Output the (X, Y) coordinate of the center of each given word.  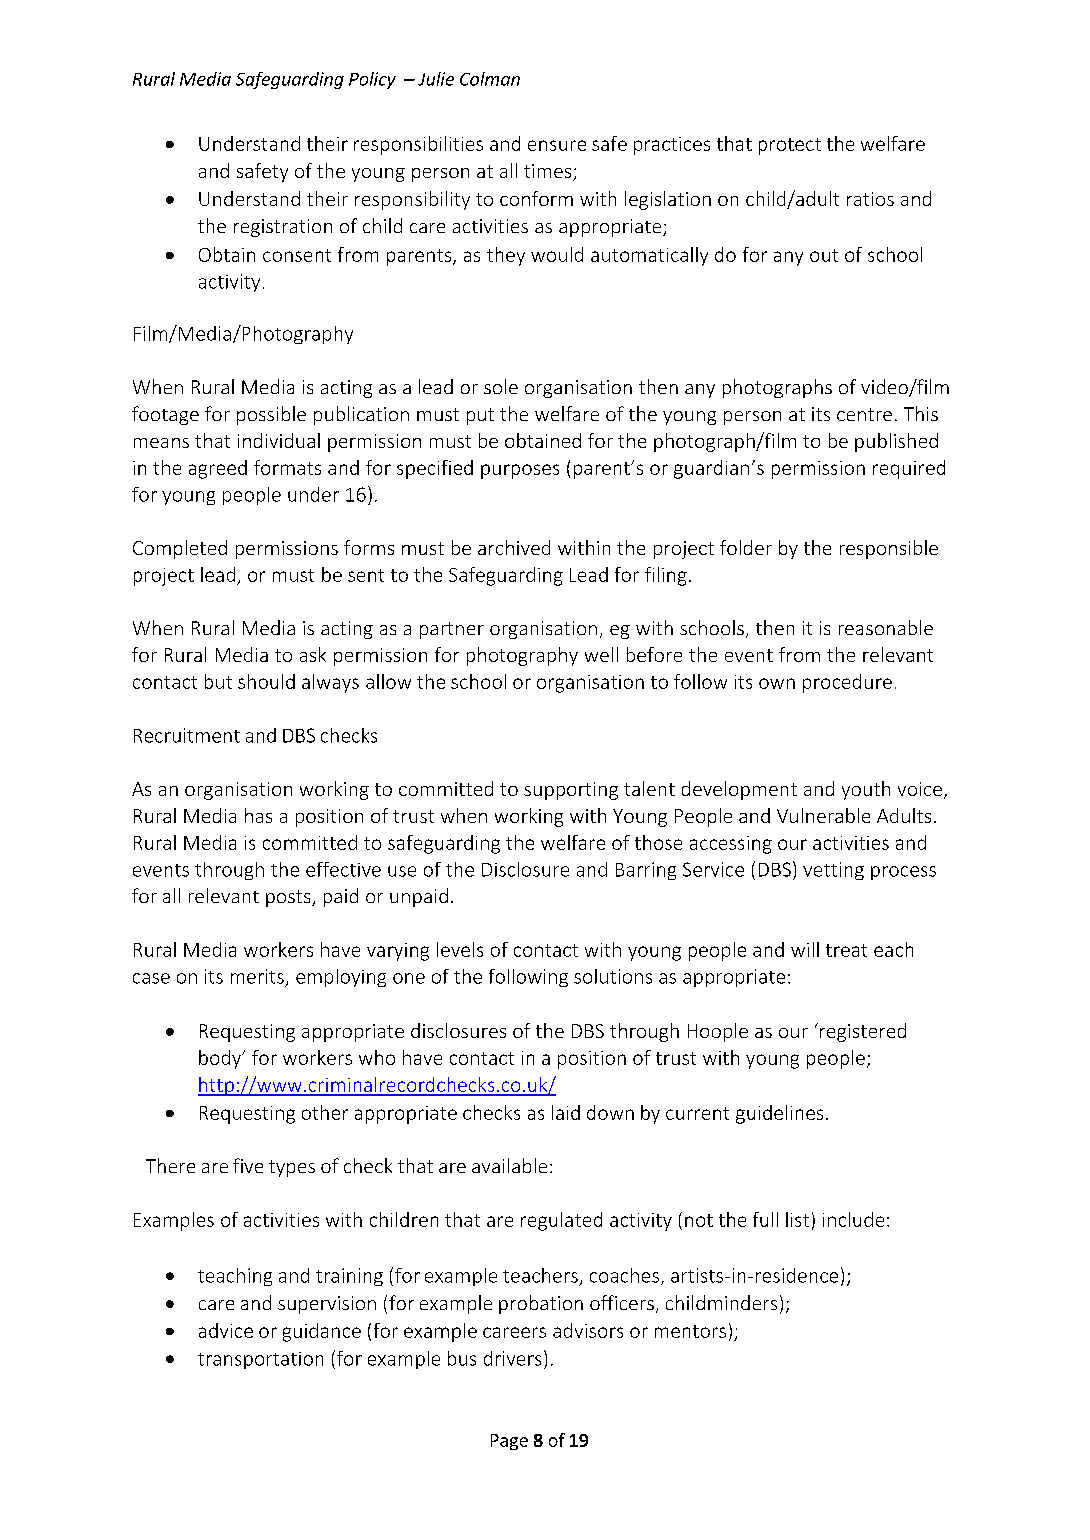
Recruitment (187, 735)
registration (283, 228)
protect (790, 146)
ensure (557, 145)
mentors (690, 1331)
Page (509, 1442)
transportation (260, 1360)
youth (866, 790)
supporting (571, 791)
